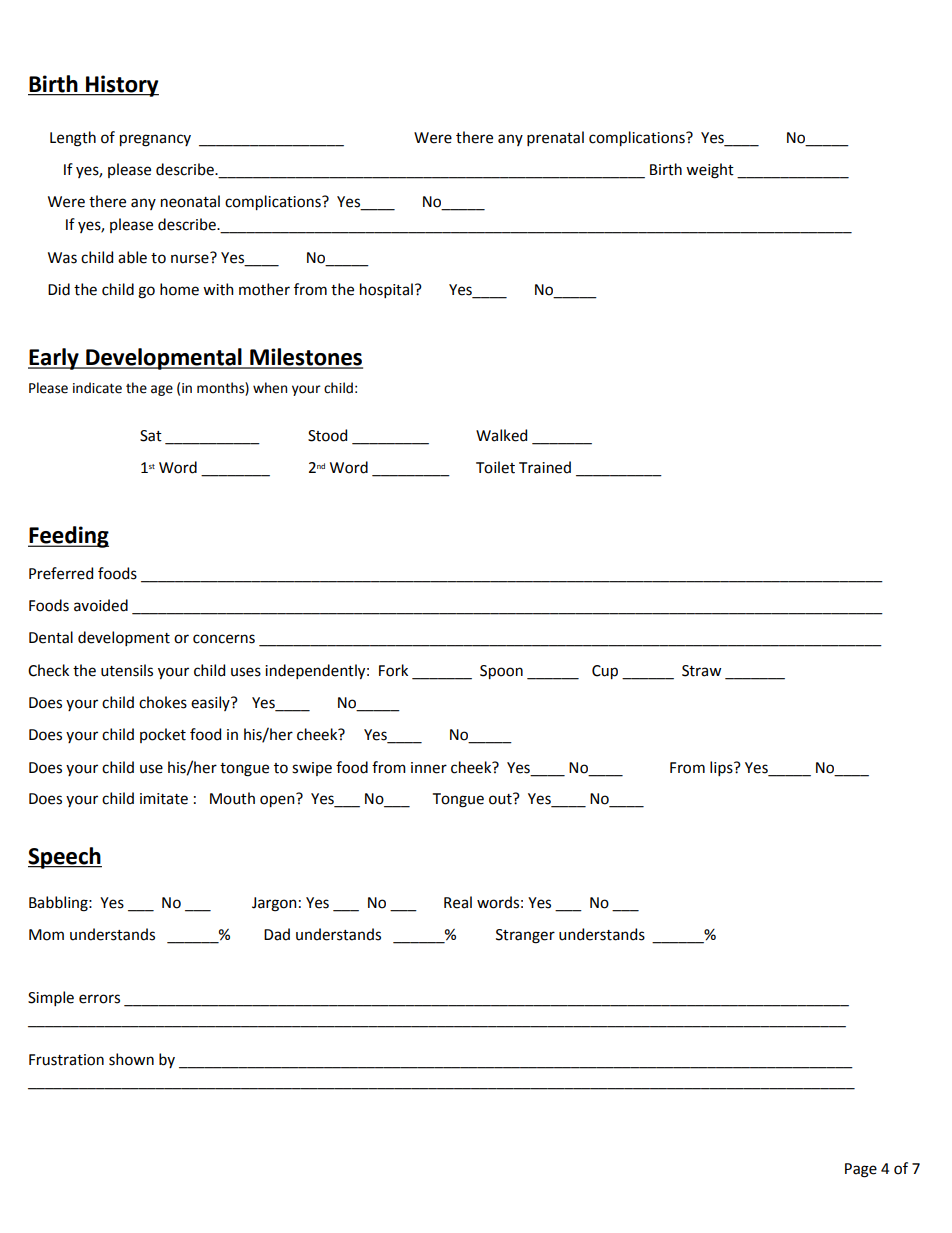  Describe the element at coordinates (65, 858) in the image. I see `Speech` at that location.
